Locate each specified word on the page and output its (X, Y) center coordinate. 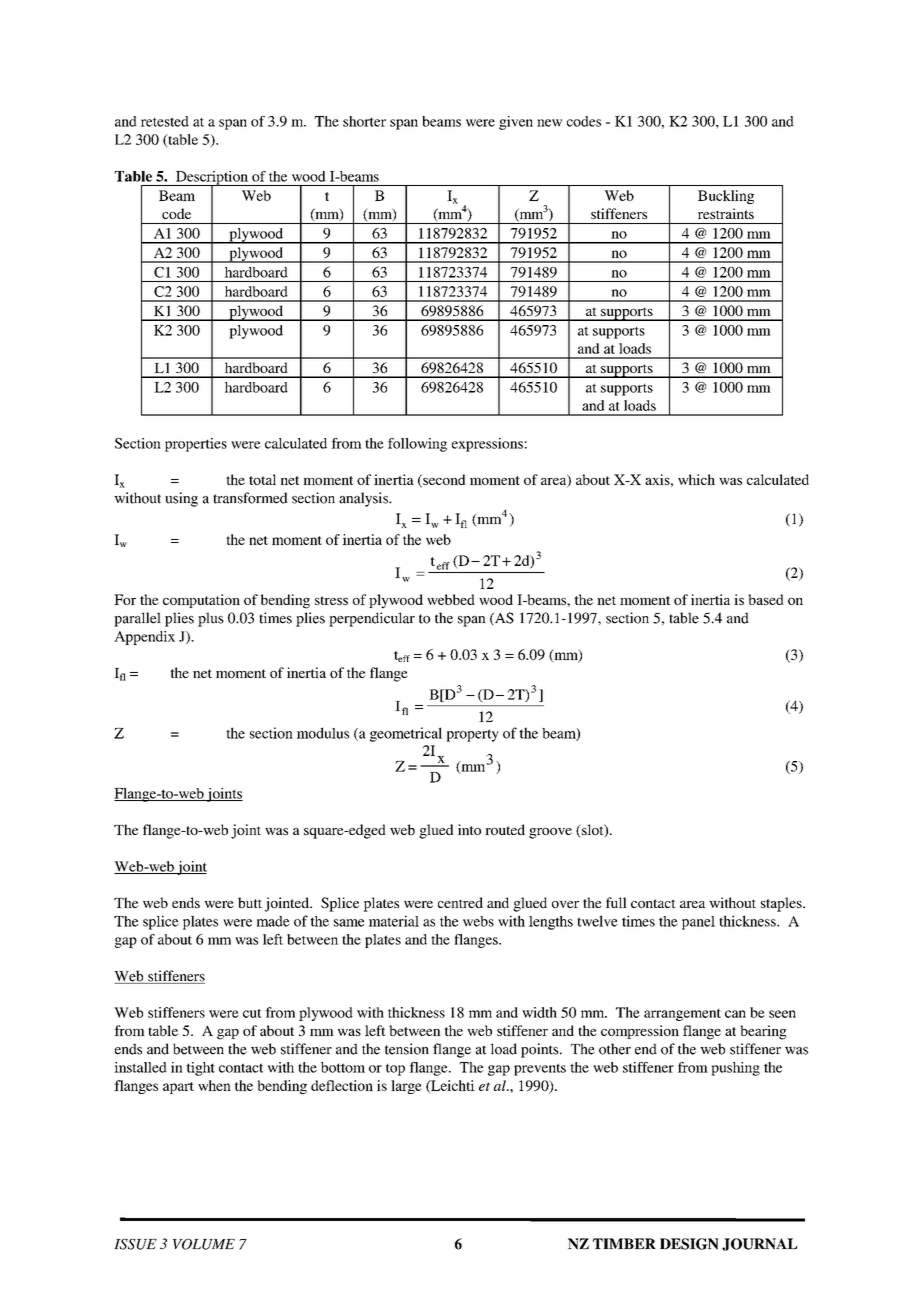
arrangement (682, 1015)
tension (407, 1049)
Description (212, 179)
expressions (487, 445)
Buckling (726, 197)
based (766, 599)
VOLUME (204, 1244)
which (696, 479)
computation (201, 601)
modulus (323, 733)
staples (782, 904)
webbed (451, 599)
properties (196, 445)
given (516, 123)
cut (252, 1013)
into (469, 829)
